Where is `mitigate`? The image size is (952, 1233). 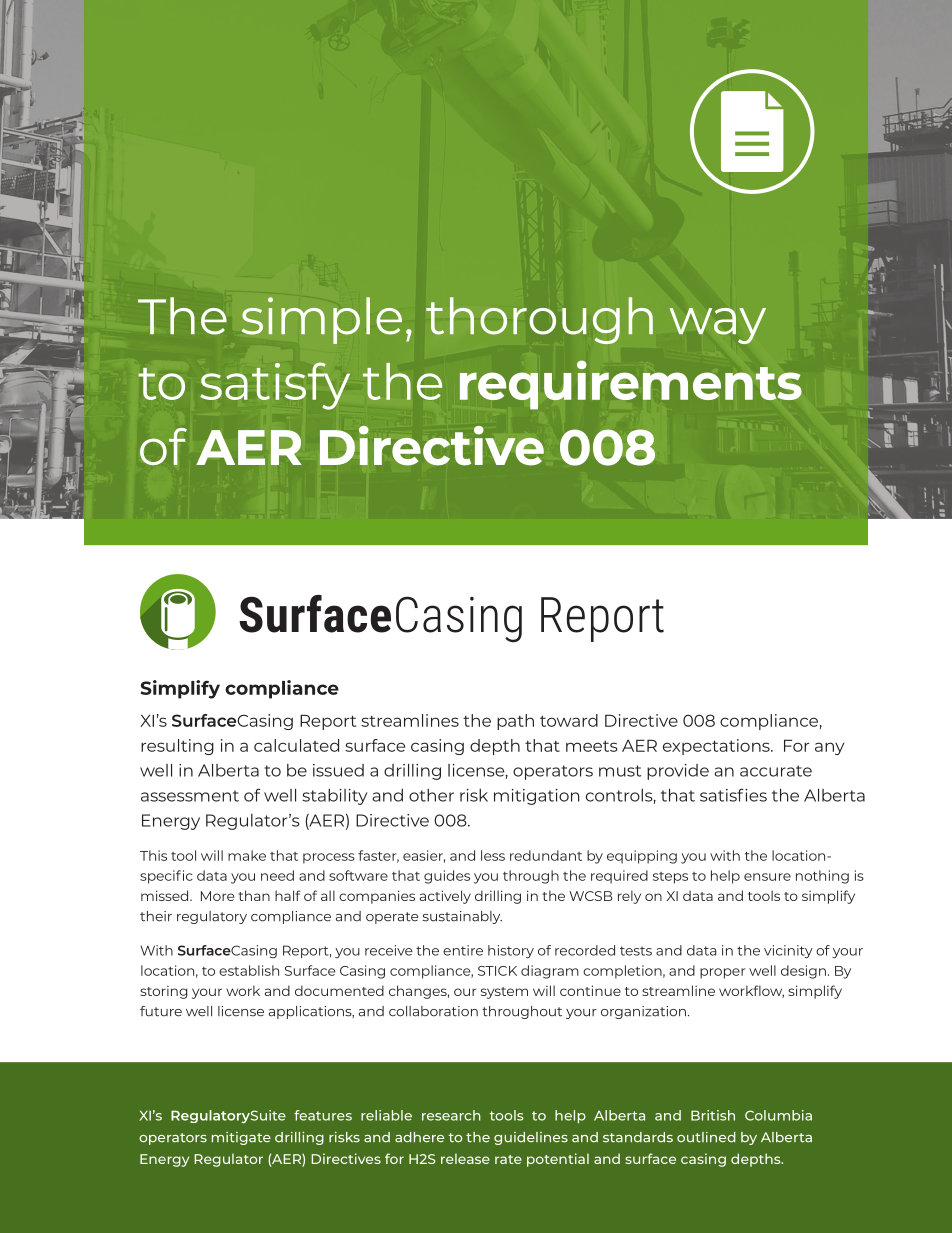
mitigate is located at coordinates (241, 1138).
